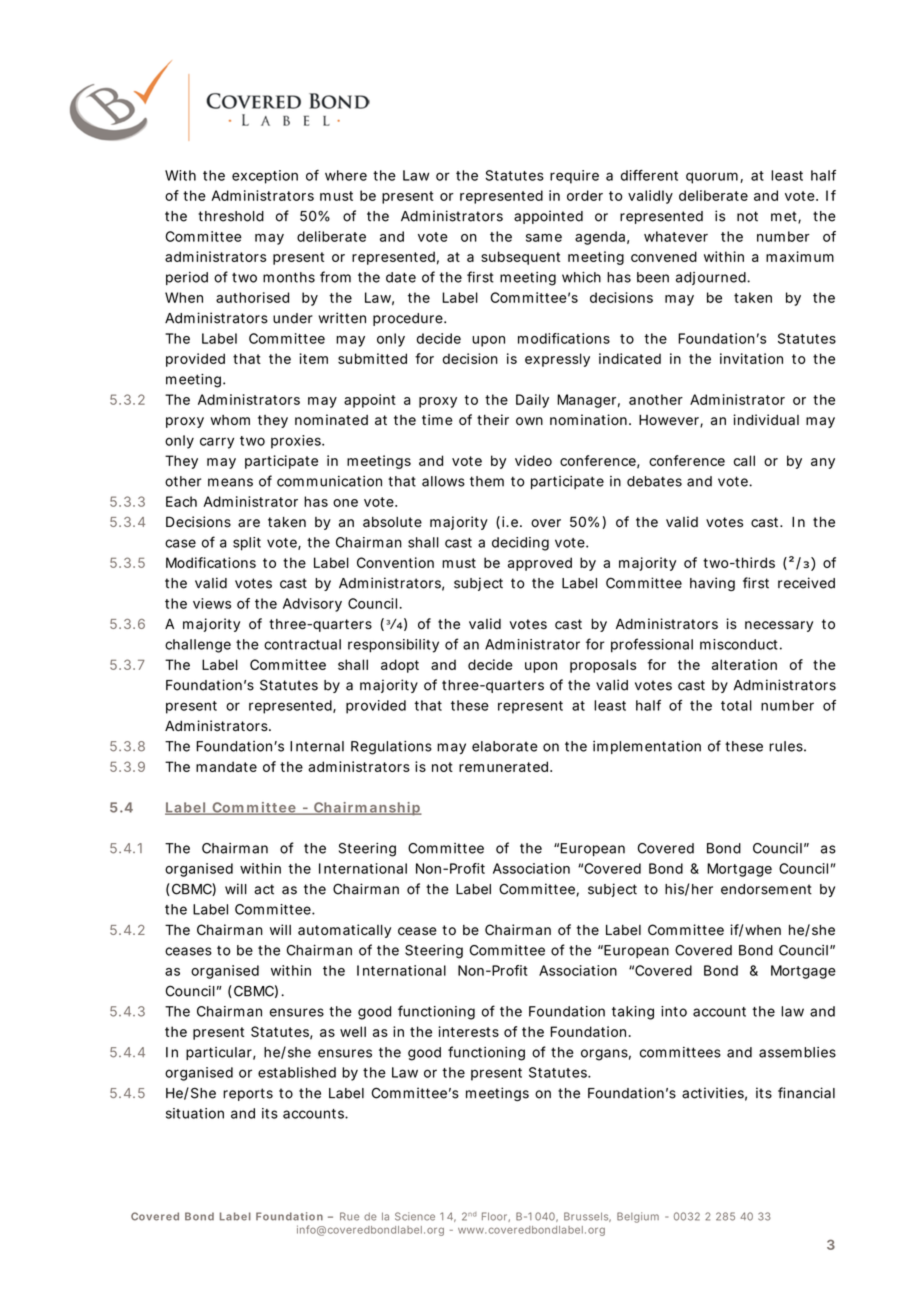 The height and width of the page is (1308, 924). Describe the element at coordinates (638, 1217) in the page. I see `Belgium` at that location.
